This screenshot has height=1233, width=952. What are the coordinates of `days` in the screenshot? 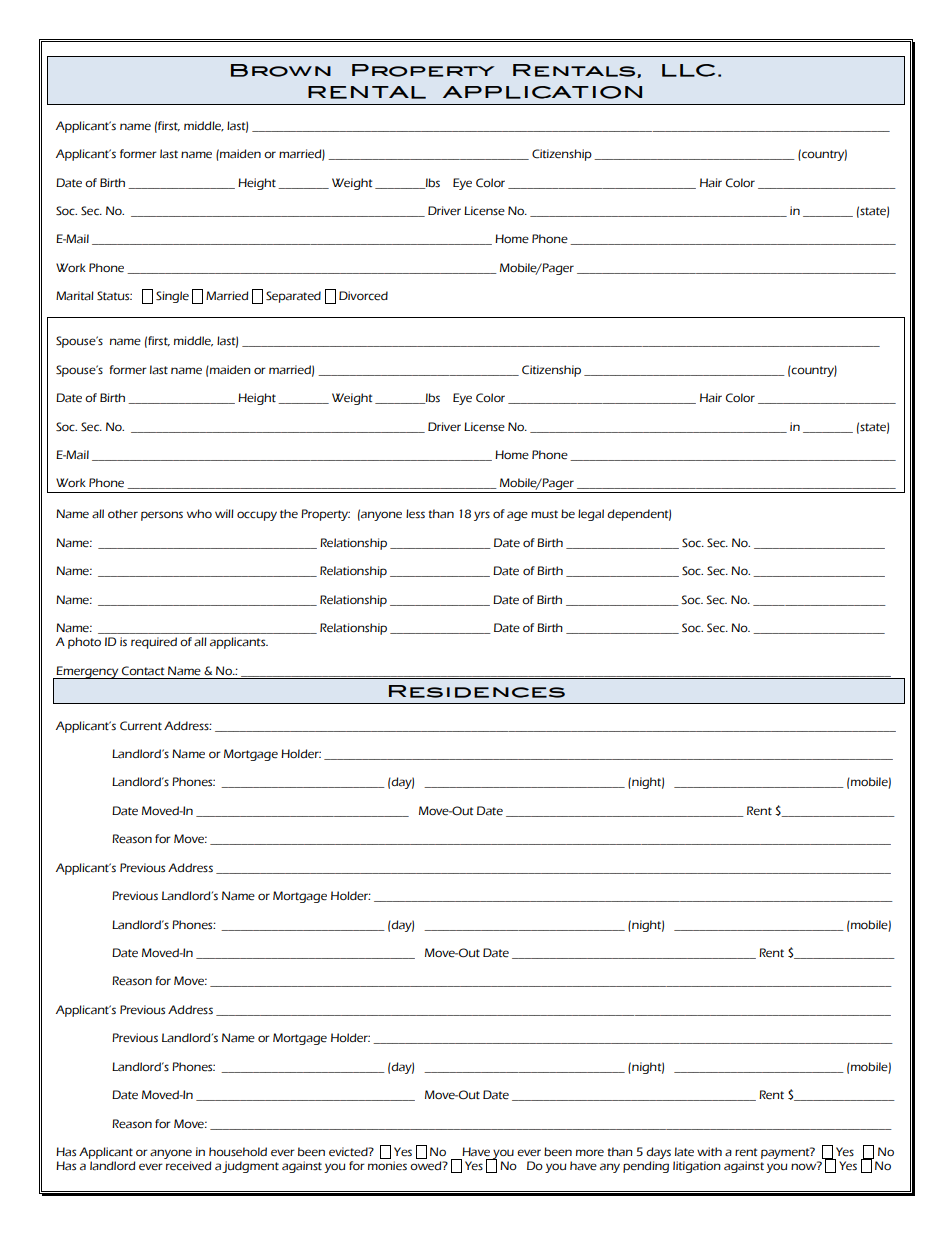 It's located at (658, 1153).
